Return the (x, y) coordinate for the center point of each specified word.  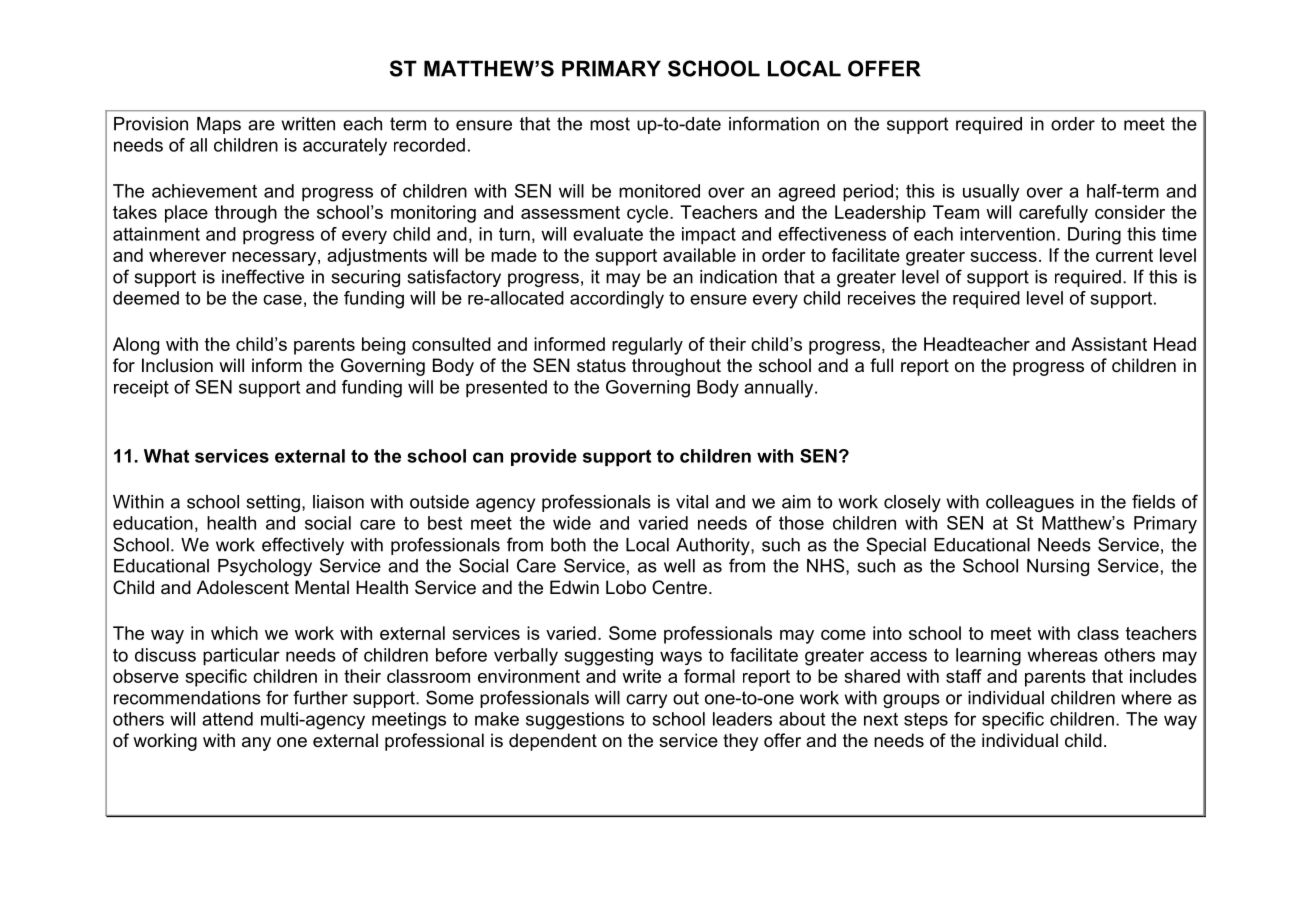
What (166, 456)
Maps (219, 125)
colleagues (1030, 503)
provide (544, 457)
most (610, 124)
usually (991, 193)
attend (227, 719)
